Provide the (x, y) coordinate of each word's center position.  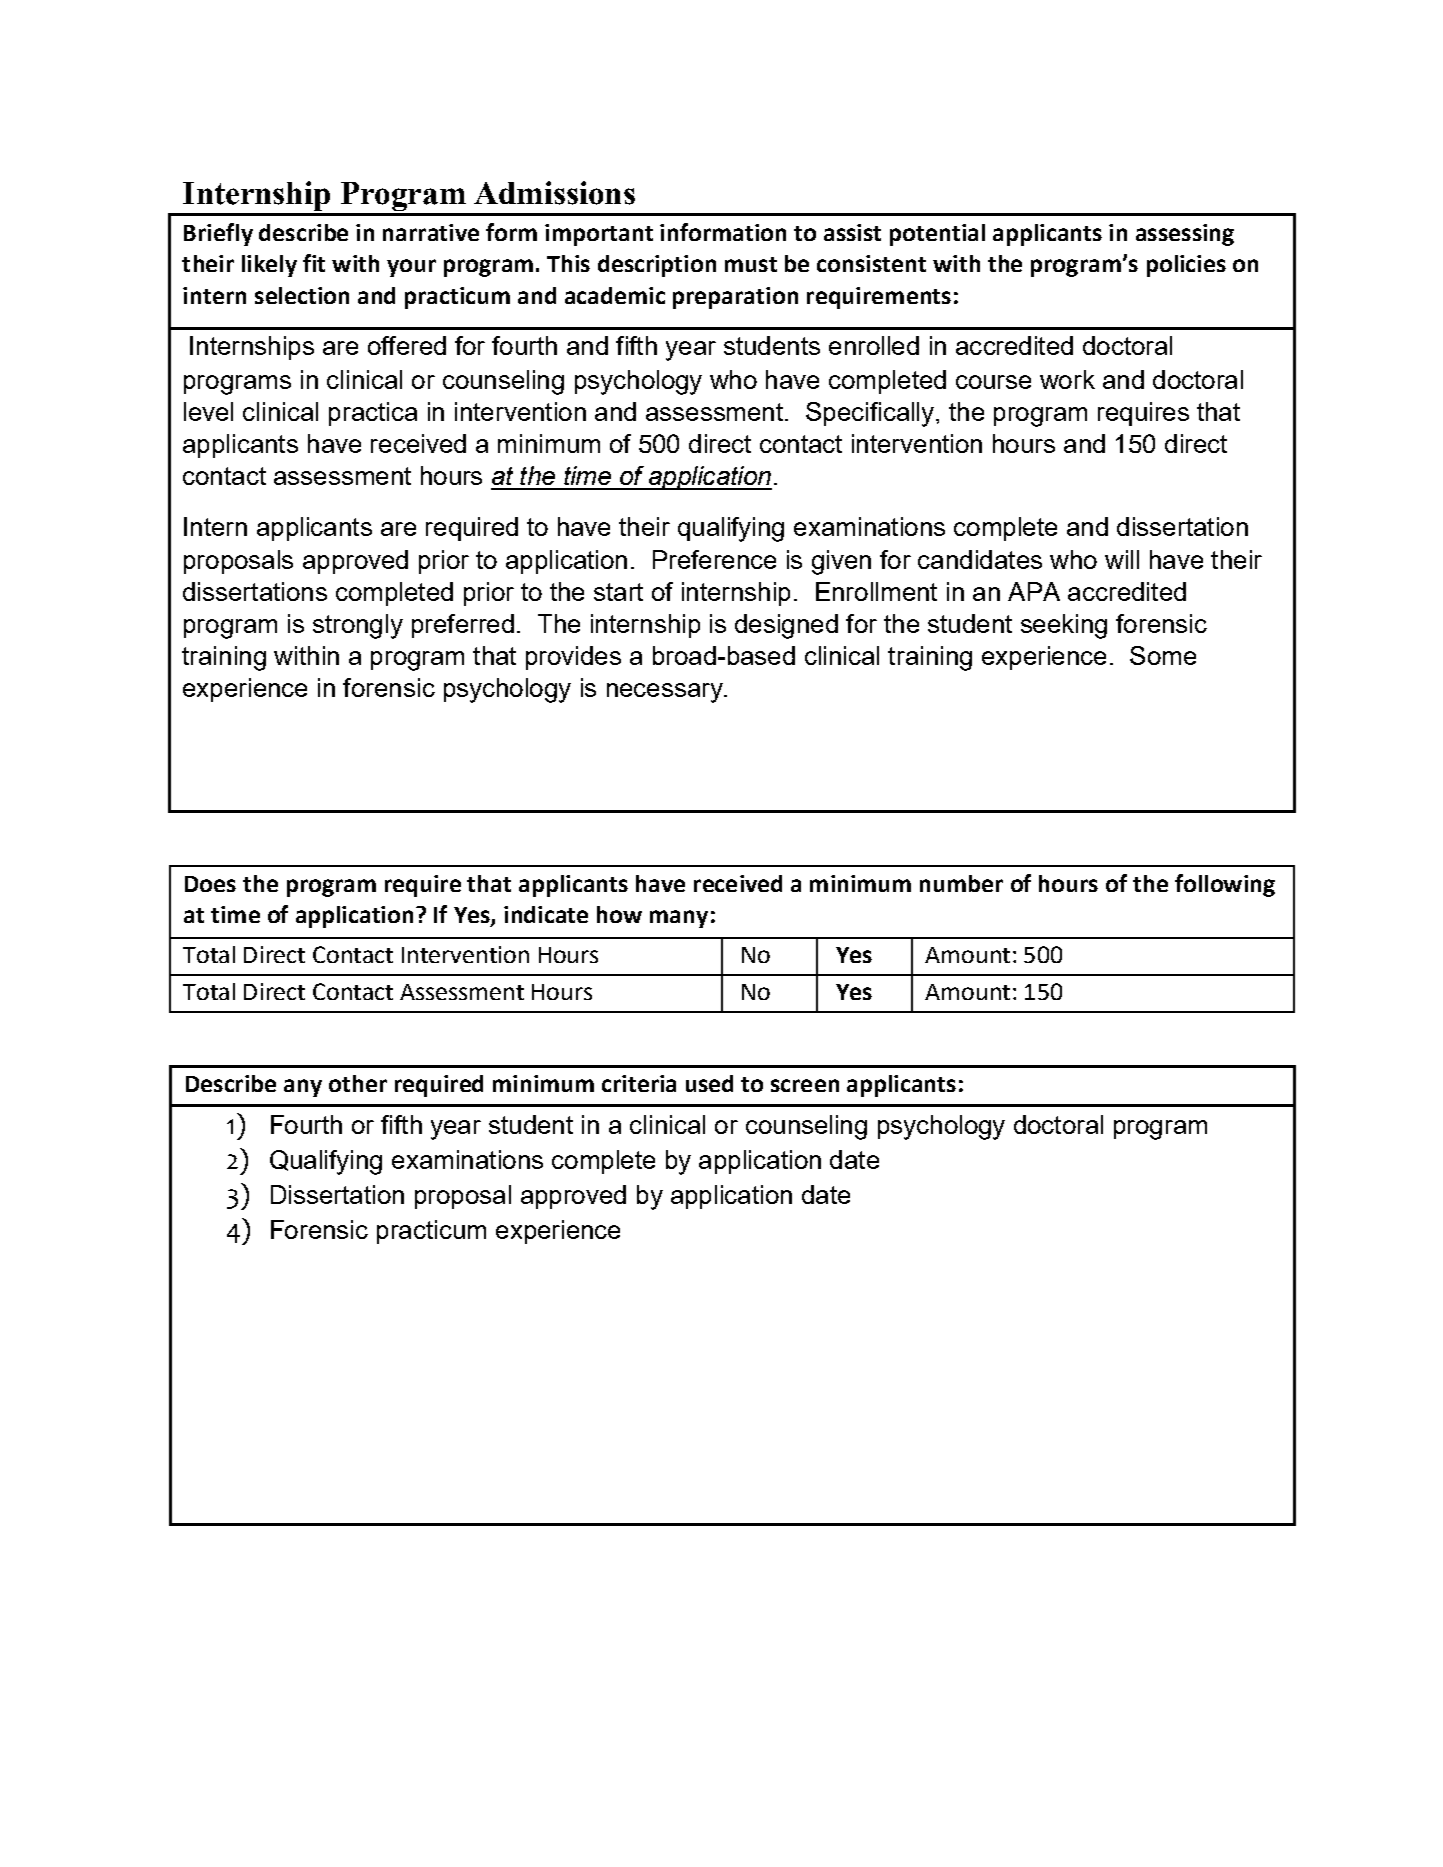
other (358, 1083)
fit (314, 263)
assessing (1185, 235)
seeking (1064, 626)
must (751, 264)
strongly (358, 626)
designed (786, 626)
